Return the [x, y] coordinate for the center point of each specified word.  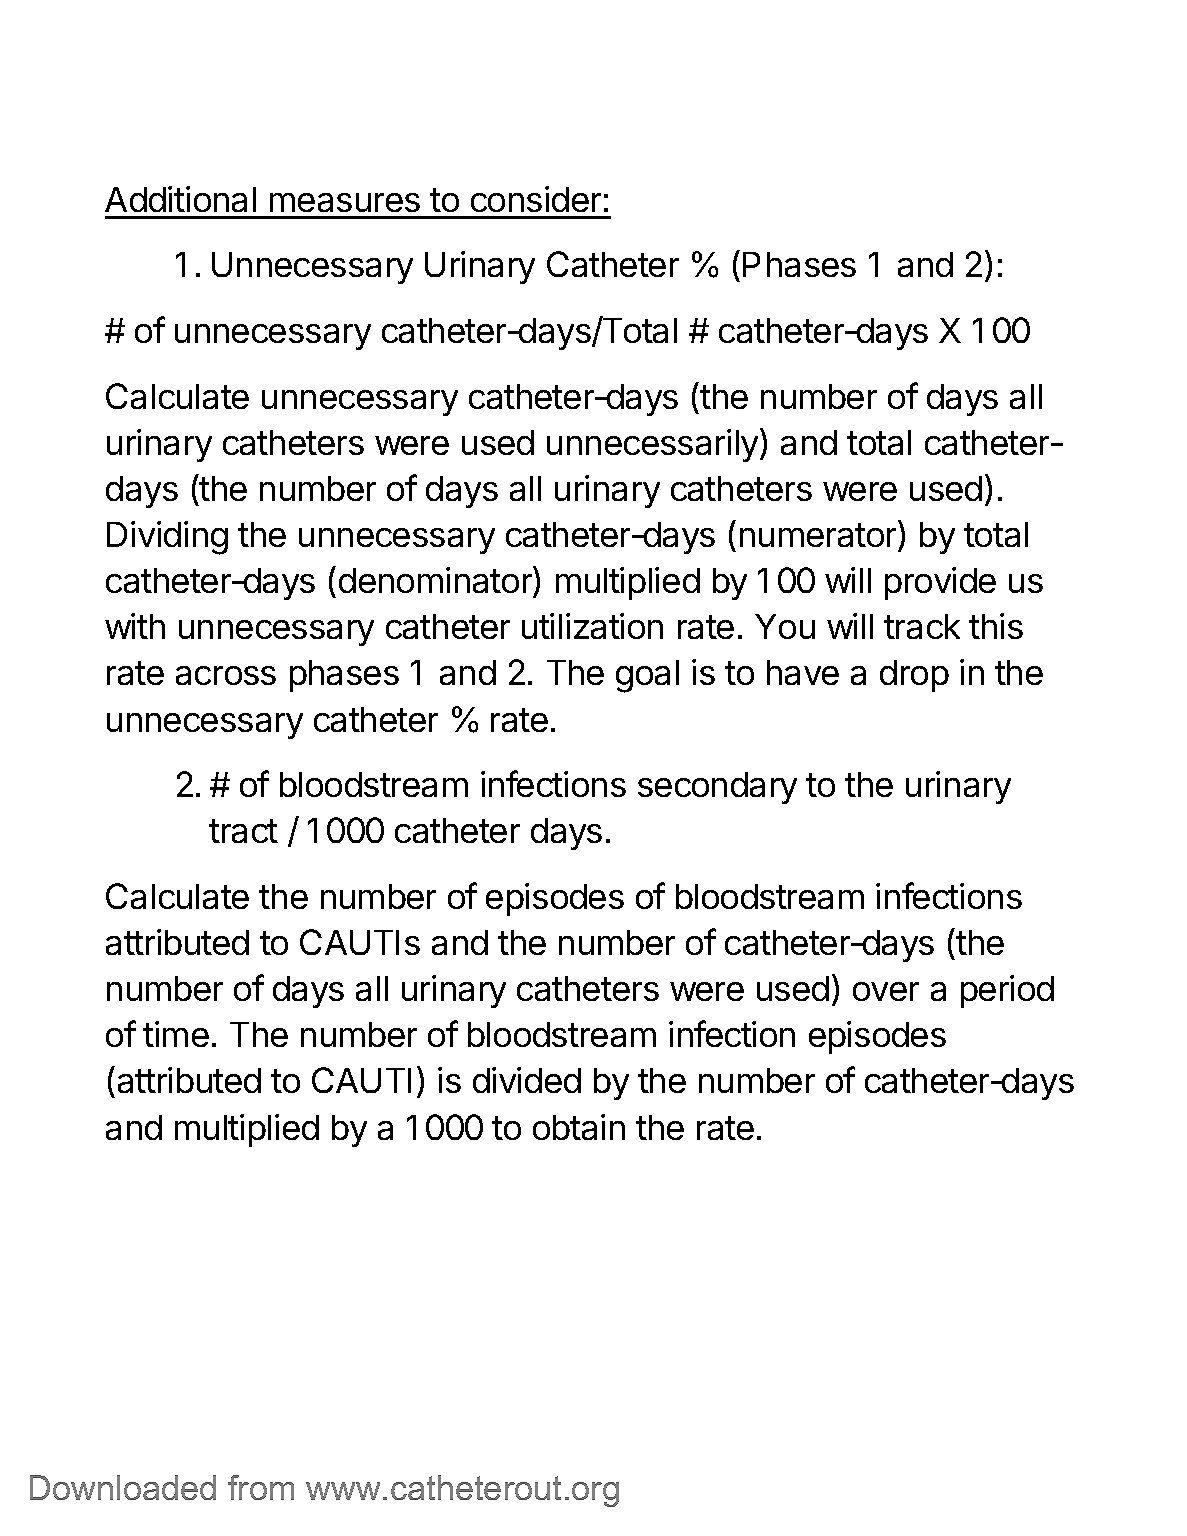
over [886, 991]
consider [536, 199]
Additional [180, 199]
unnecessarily [654, 445]
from [261, 1487]
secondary [717, 788]
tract [243, 831]
